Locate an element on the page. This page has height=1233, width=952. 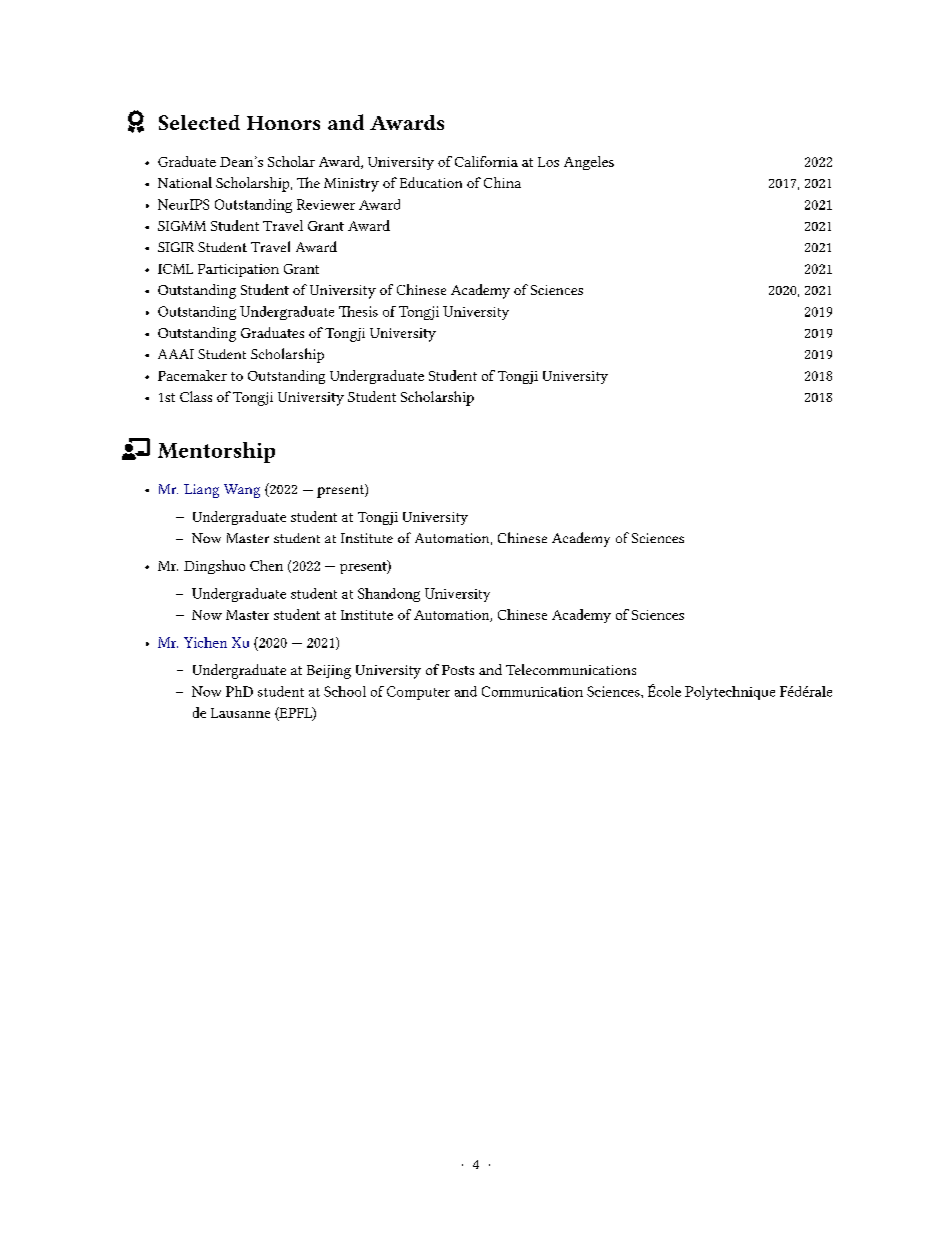
Class is located at coordinates (196, 396).
